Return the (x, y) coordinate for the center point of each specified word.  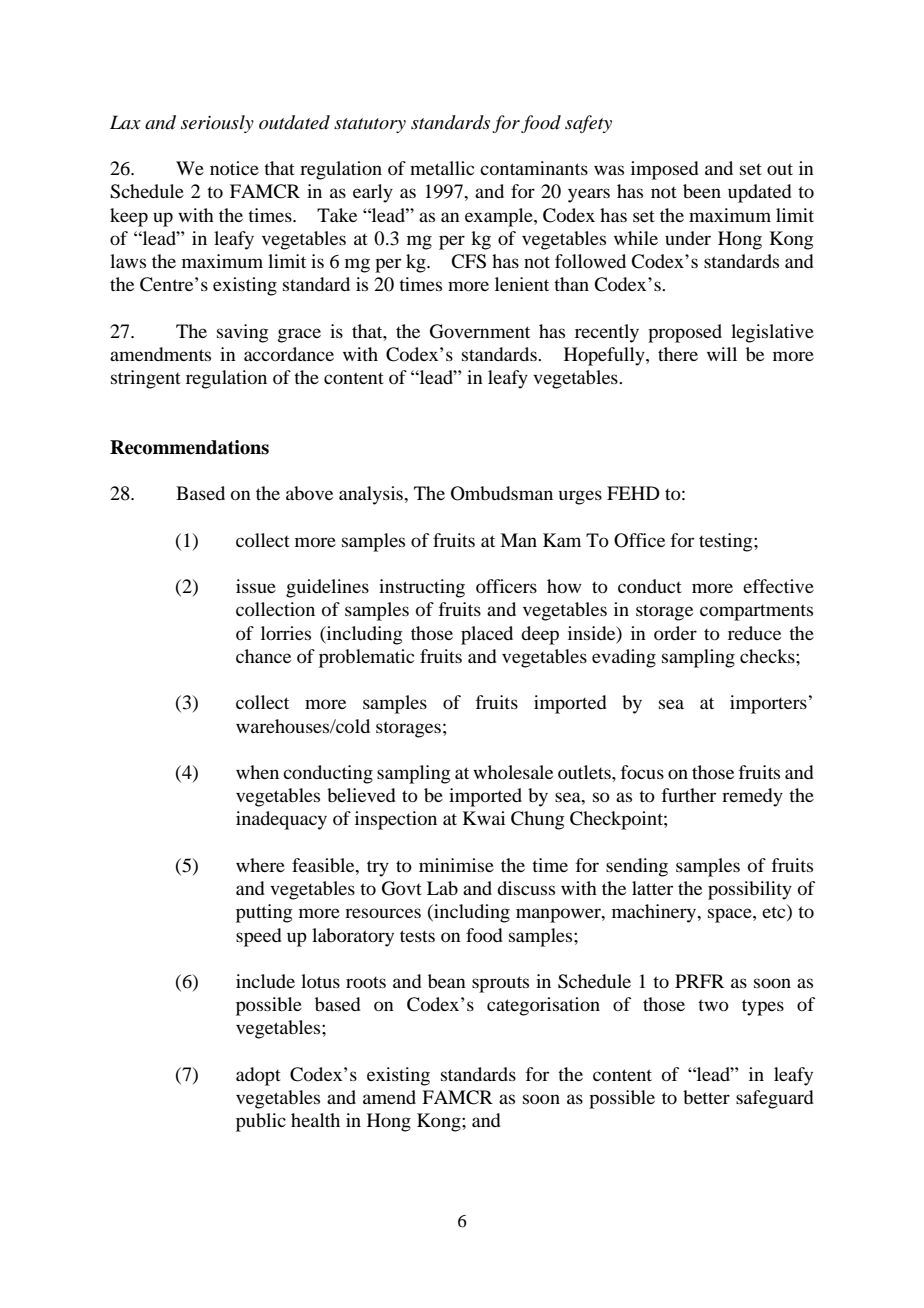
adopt (258, 1076)
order (675, 633)
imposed (665, 170)
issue (256, 586)
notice (234, 168)
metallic (442, 168)
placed (487, 635)
